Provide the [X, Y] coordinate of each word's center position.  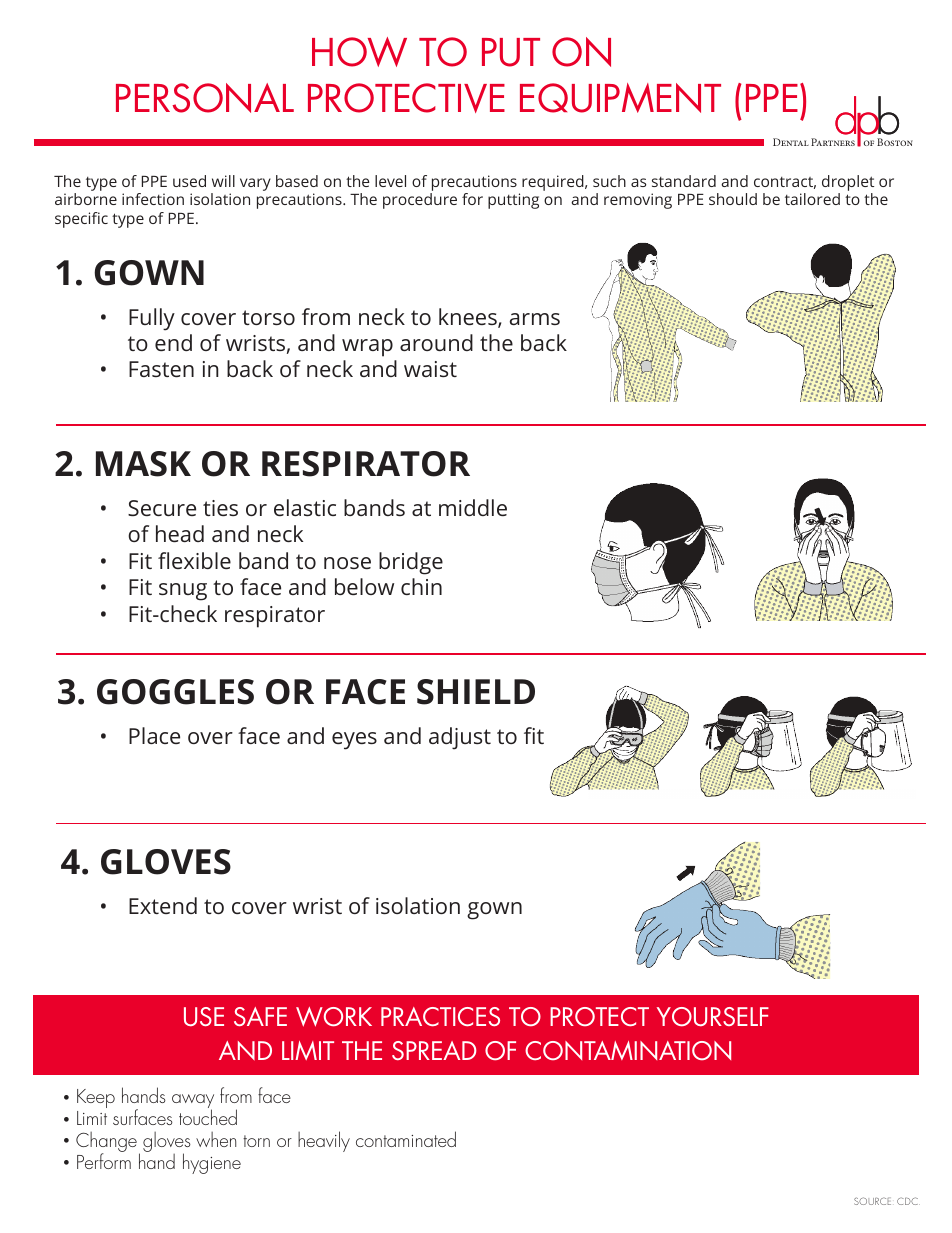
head [180, 533]
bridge [411, 563]
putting [513, 201]
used [189, 181]
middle [473, 507]
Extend [163, 905]
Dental [791, 142]
